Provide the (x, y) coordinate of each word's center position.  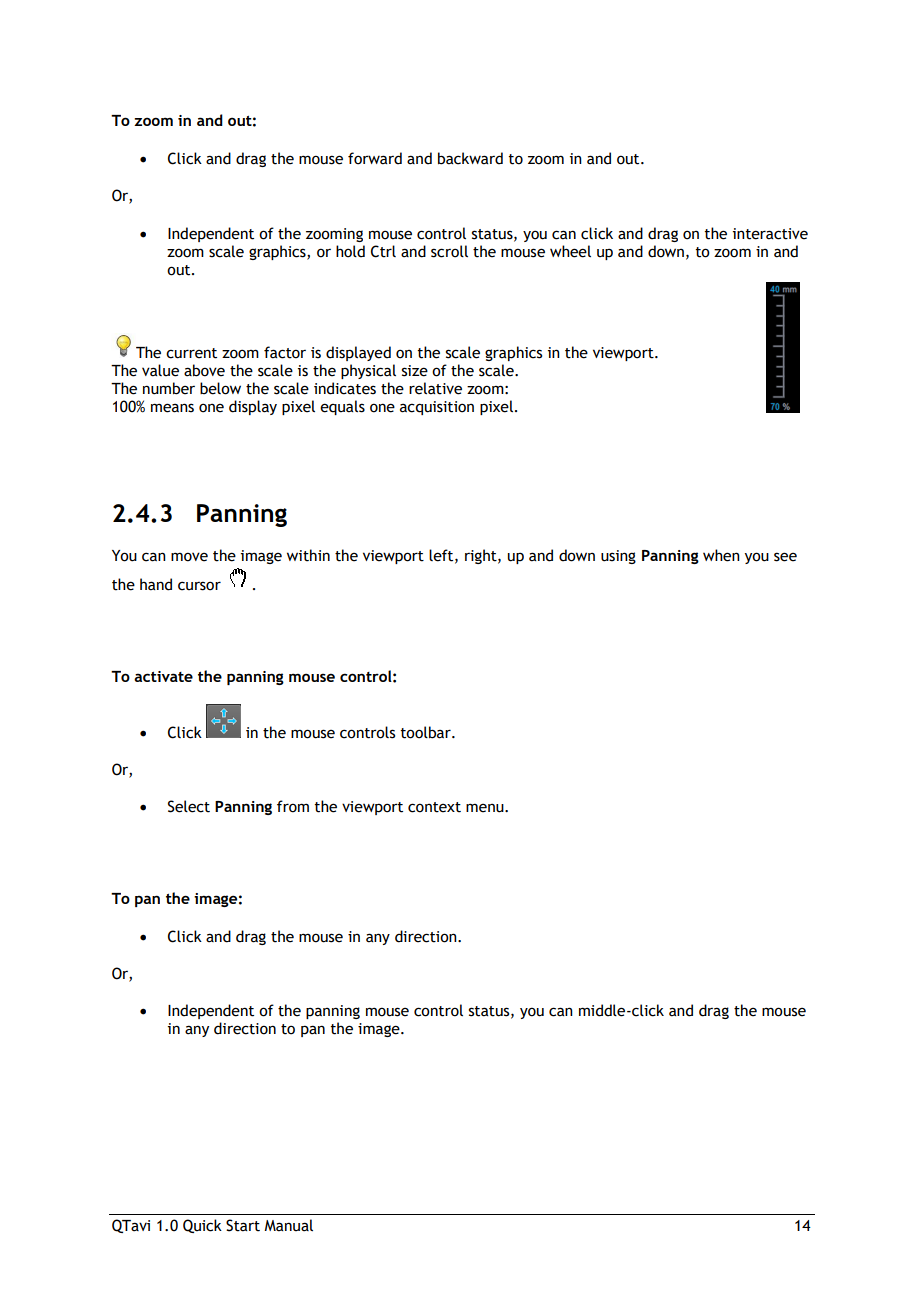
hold (350, 251)
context (434, 807)
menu (486, 808)
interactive (770, 234)
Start (243, 1225)
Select (189, 806)
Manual (288, 1225)
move (189, 557)
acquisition (437, 408)
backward (470, 158)
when (721, 555)
